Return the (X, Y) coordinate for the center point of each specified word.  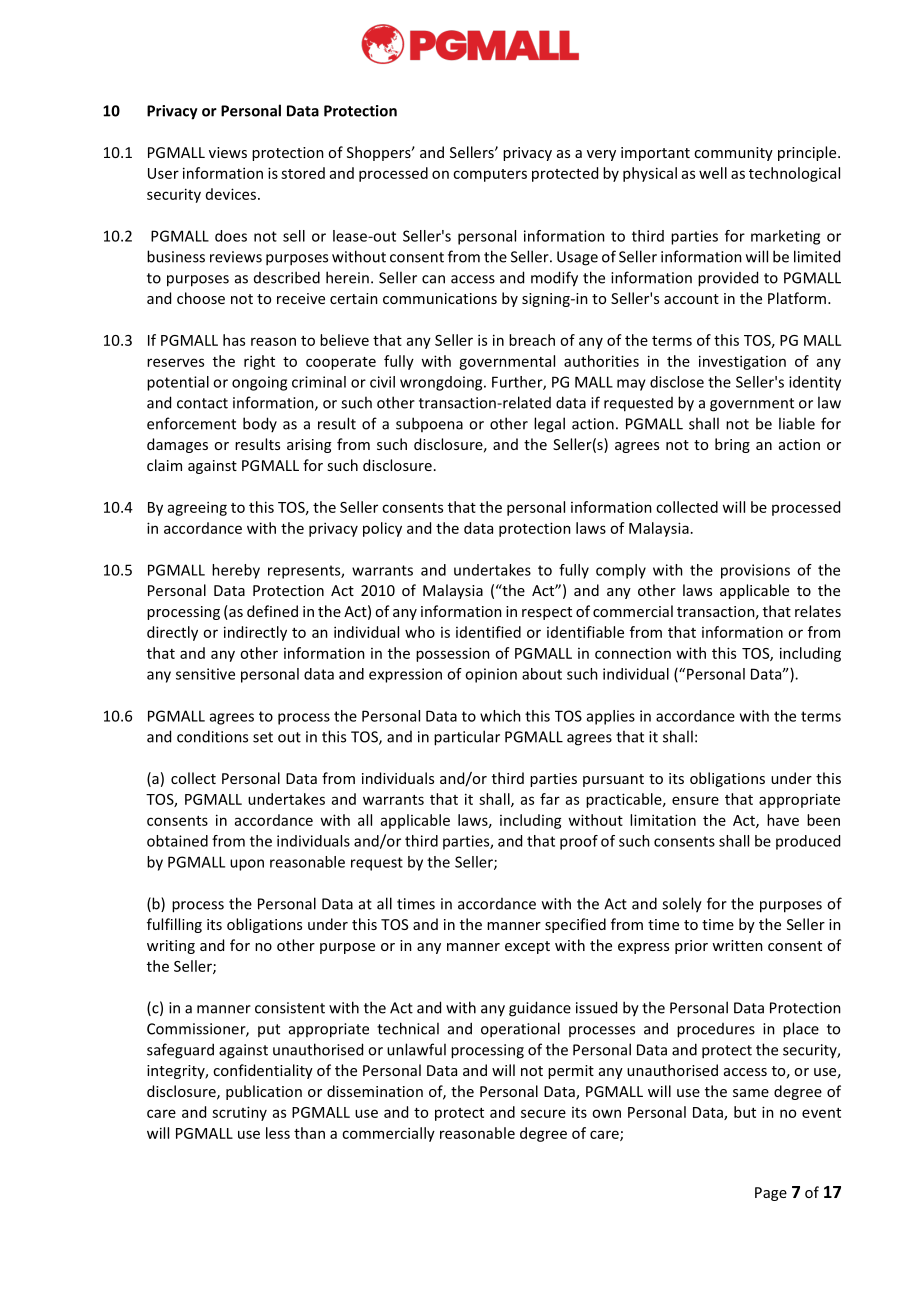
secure (543, 1113)
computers (490, 175)
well (713, 173)
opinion (491, 675)
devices (231, 194)
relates (818, 611)
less (278, 1133)
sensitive (205, 674)
